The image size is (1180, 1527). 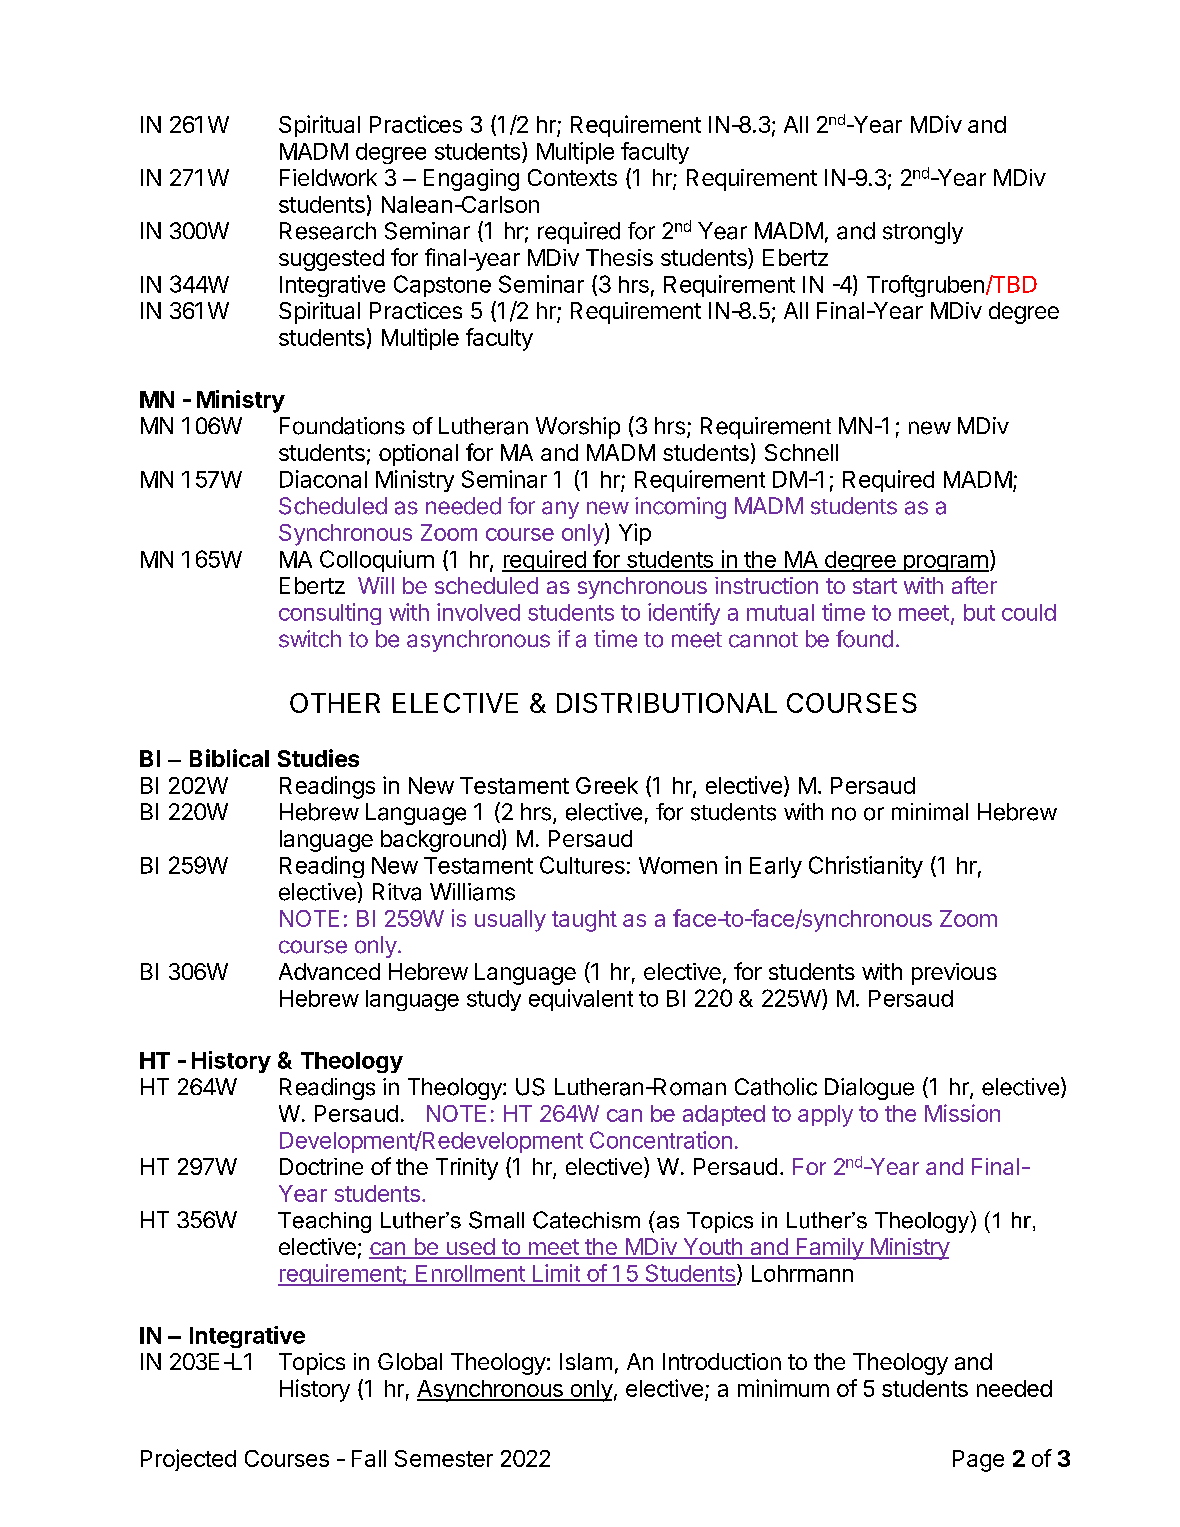 What do you see at coordinates (978, 1461) in the screenshot?
I see `Page` at bounding box center [978, 1461].
